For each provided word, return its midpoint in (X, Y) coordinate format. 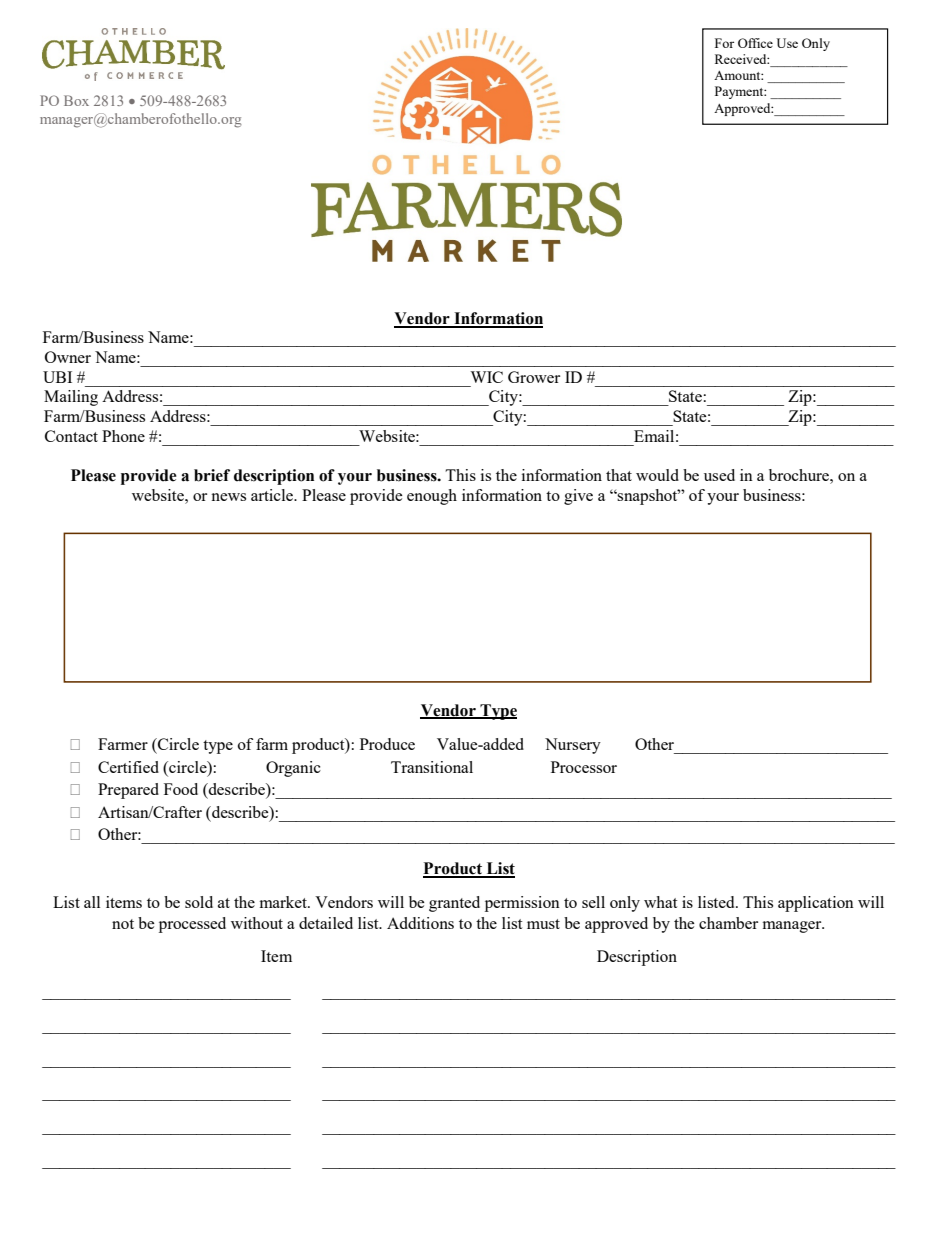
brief (212, 475)
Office (755, 43)
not (123, 924)
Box (76, 100)
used (719, 475)
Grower (534, 377)
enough (432, 497)
